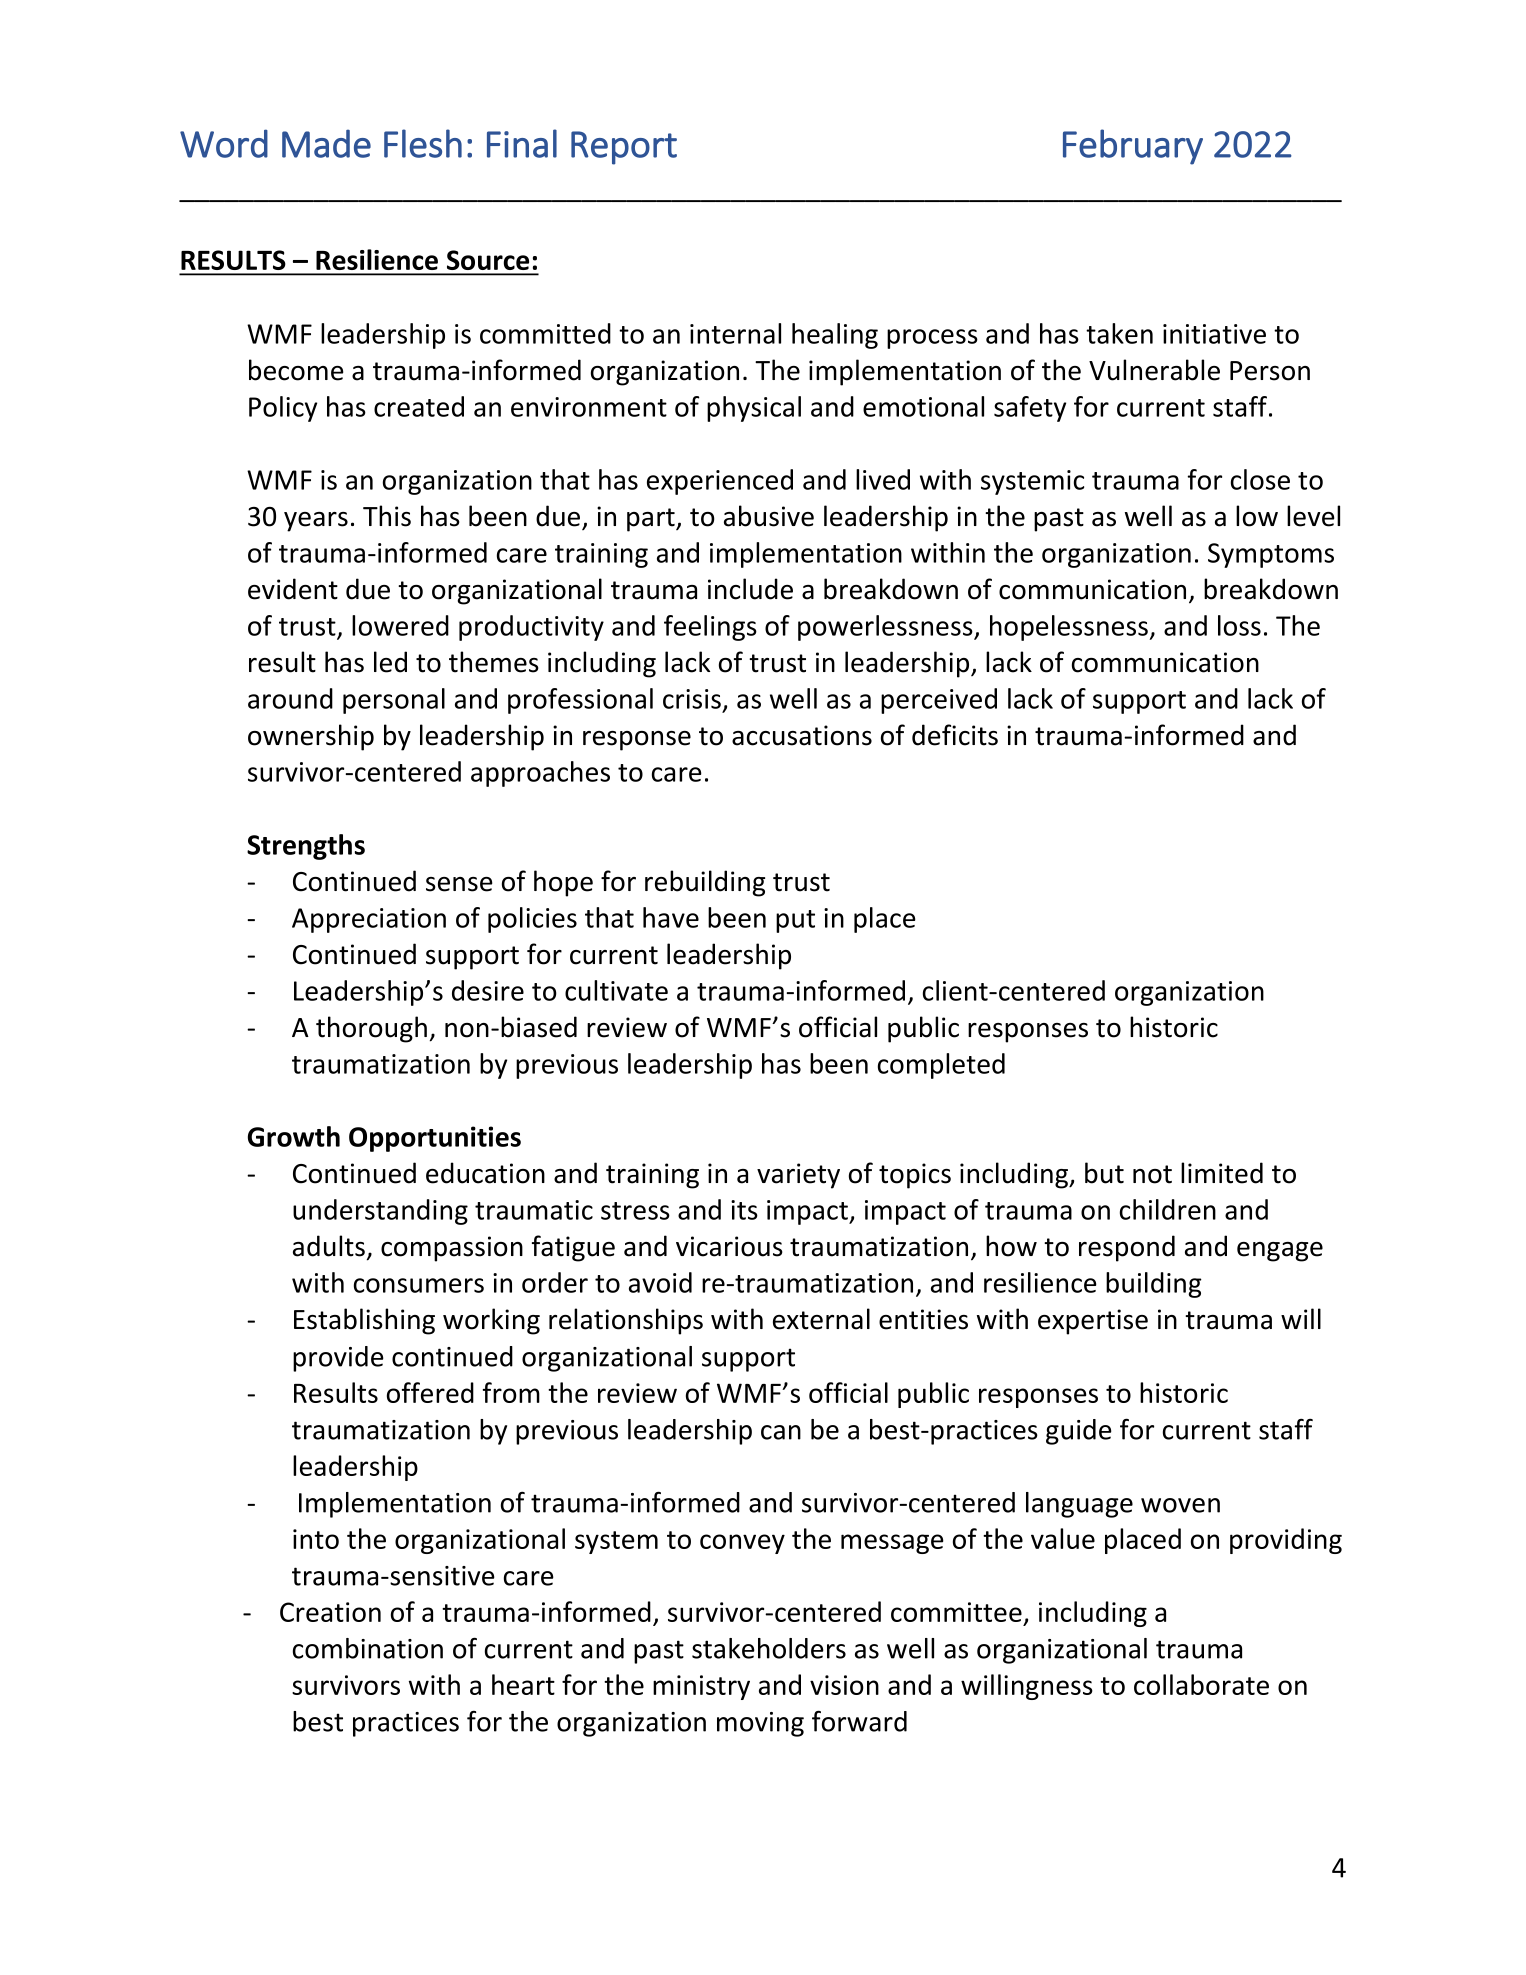 This document has width=1526, height=1975. Describe the element at coordinates (326, 143) in the document. I see `Made` at that location.
